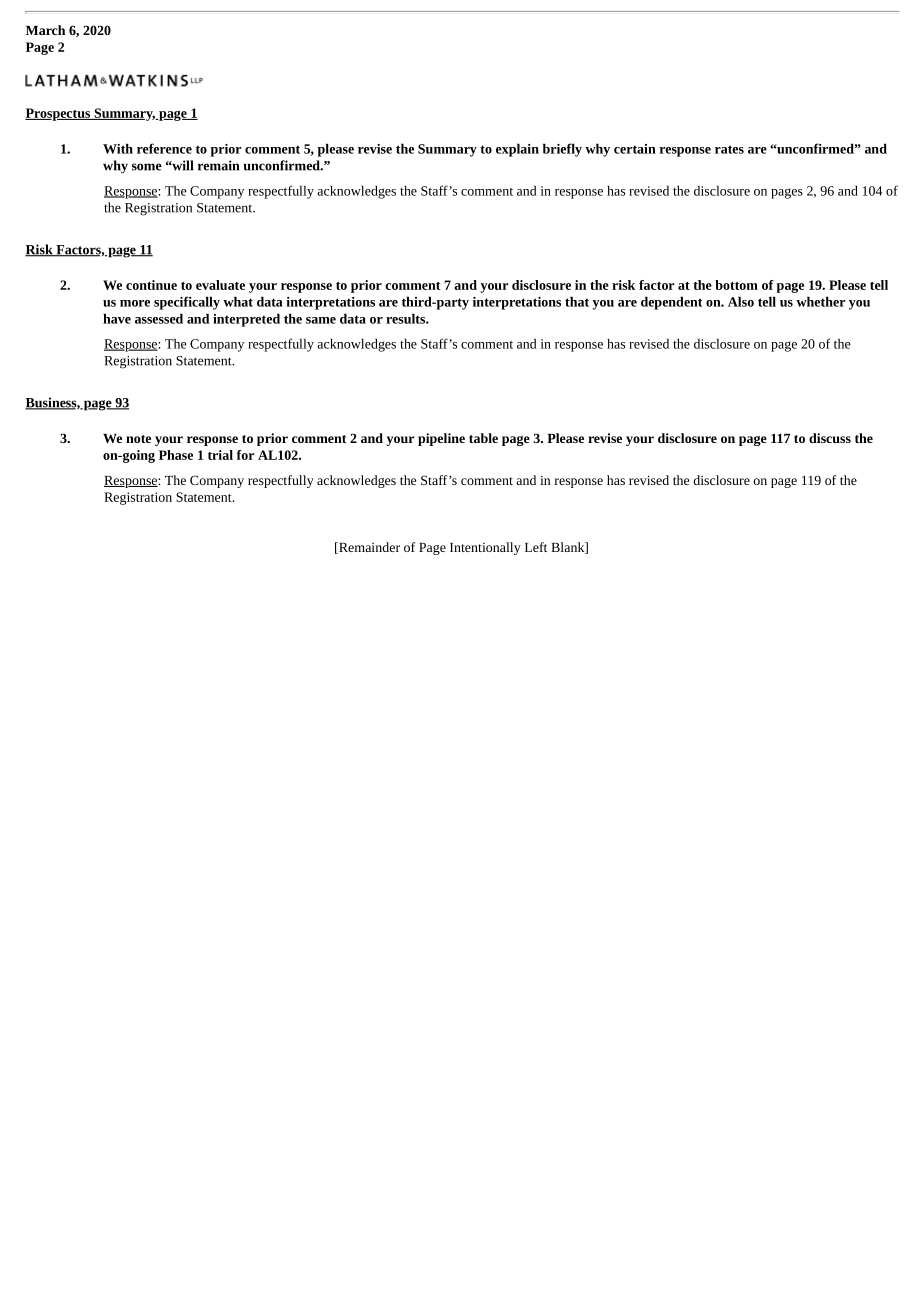  Describe the element at coordinates (736, 285) in the screenshot. I see `bottom` at that location.
